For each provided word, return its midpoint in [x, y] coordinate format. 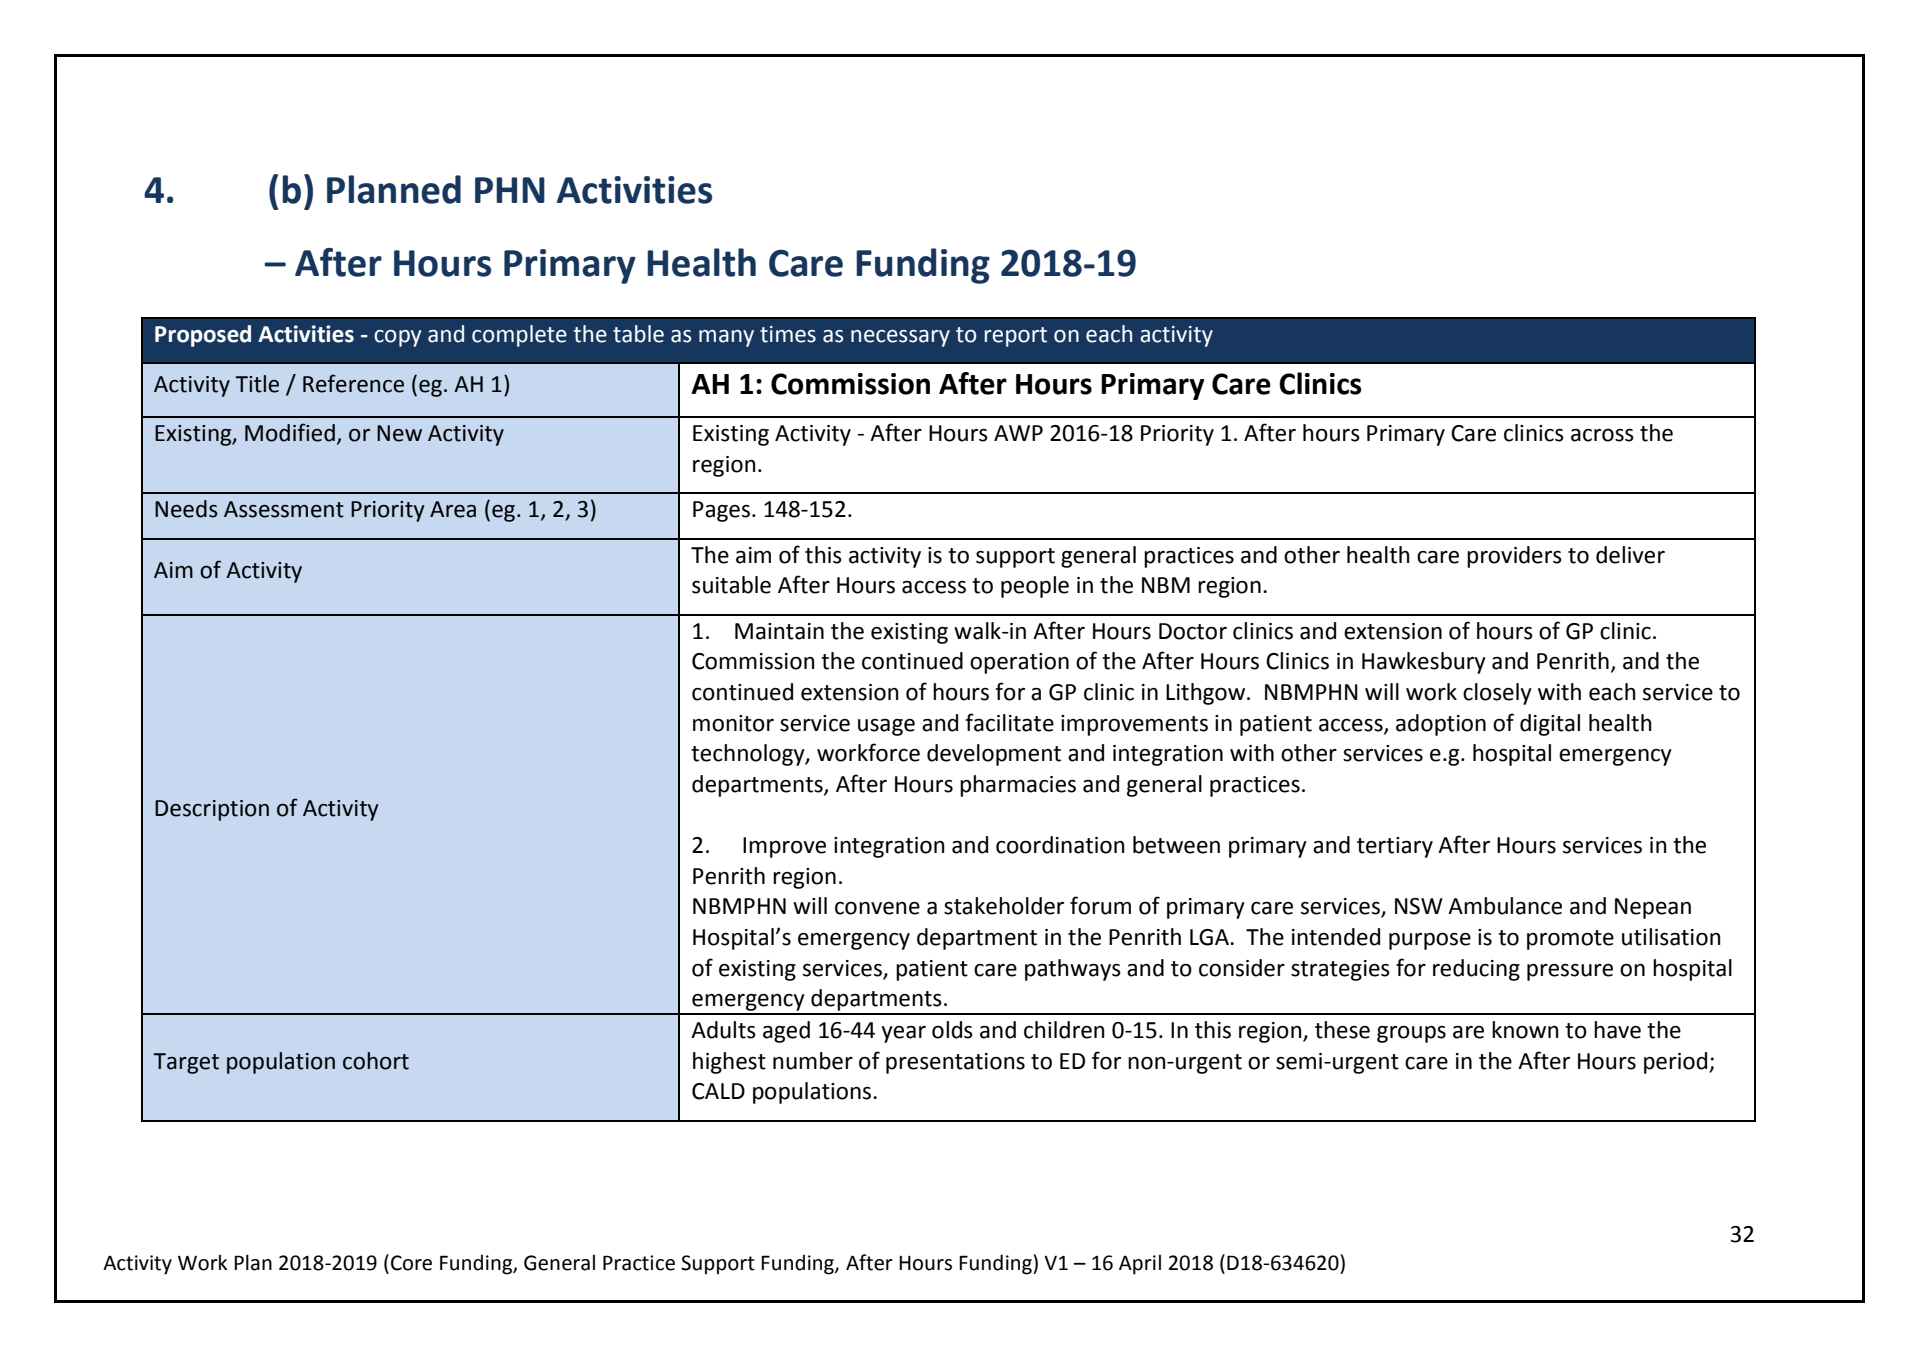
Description [212, 810]
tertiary [1395, 847]
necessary [900, 338]
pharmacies [1018, 786]
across [1602, 435]
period [1677, 1063]
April [1140, 1264]
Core [411, 1263]
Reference [353, 383]
